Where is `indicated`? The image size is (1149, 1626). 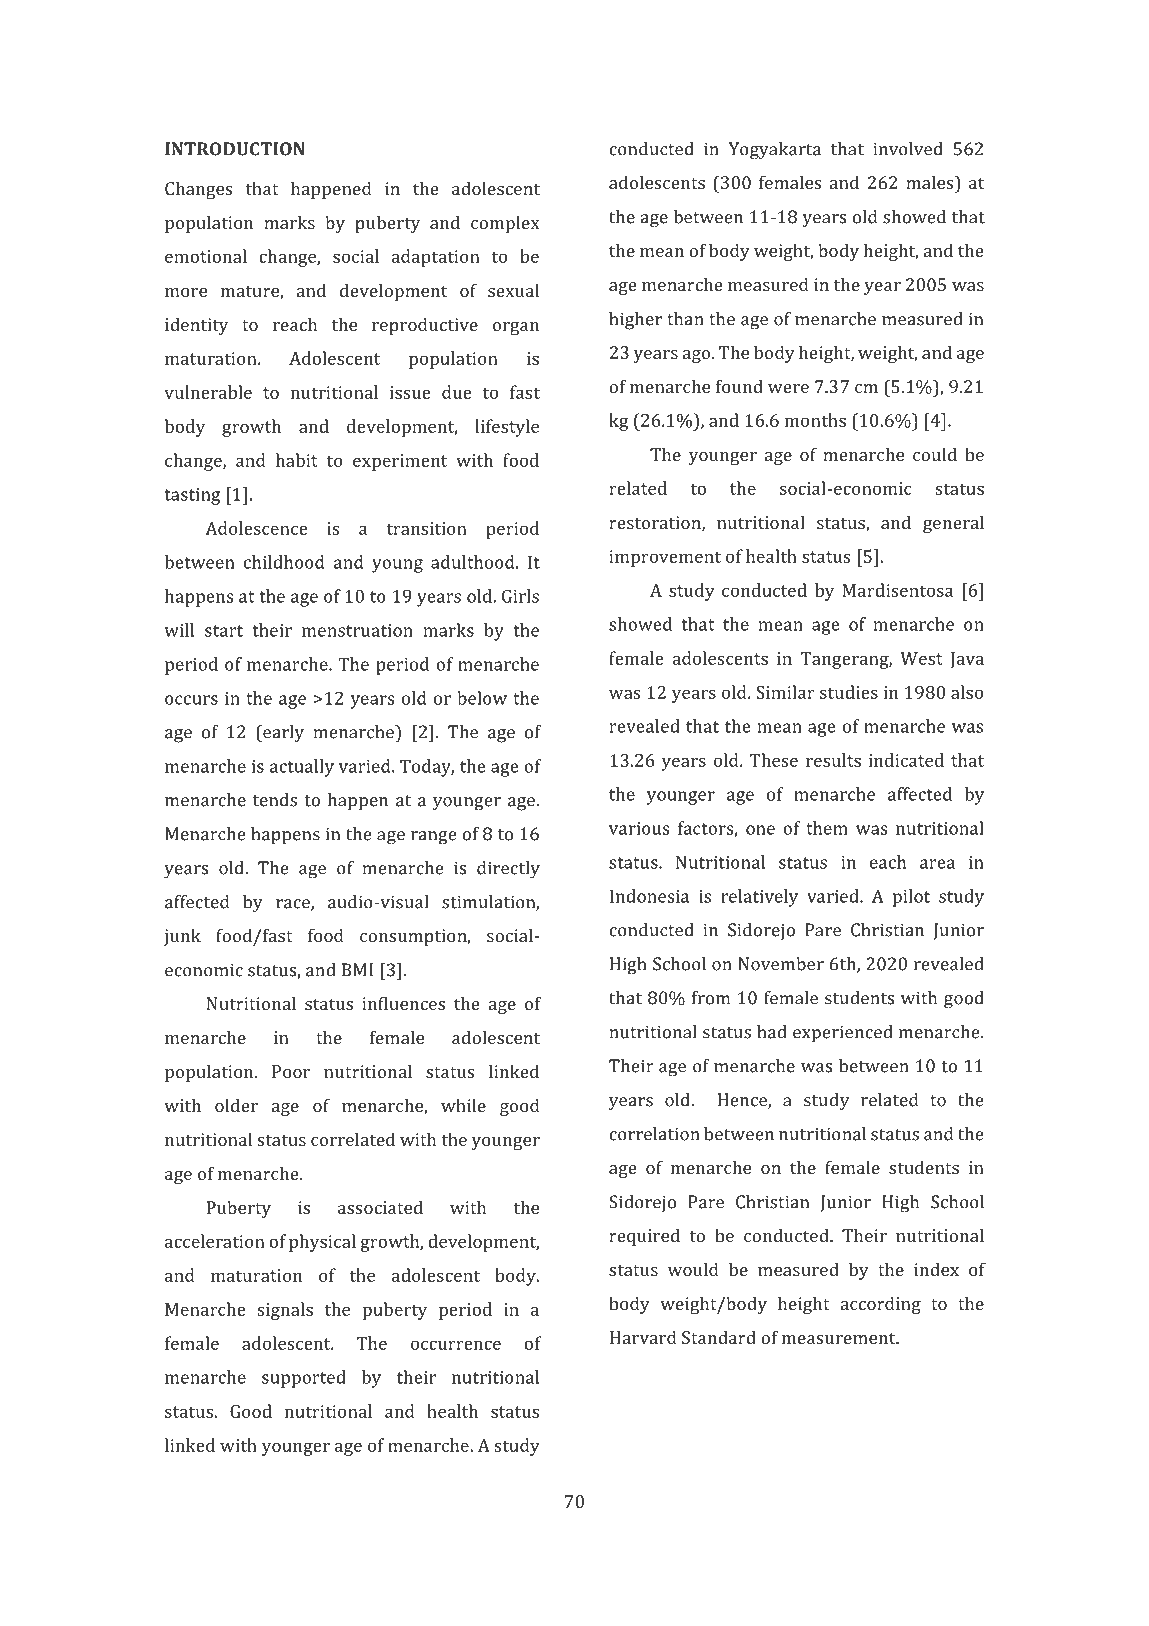
indicated is located at coordinates (906, 760).
